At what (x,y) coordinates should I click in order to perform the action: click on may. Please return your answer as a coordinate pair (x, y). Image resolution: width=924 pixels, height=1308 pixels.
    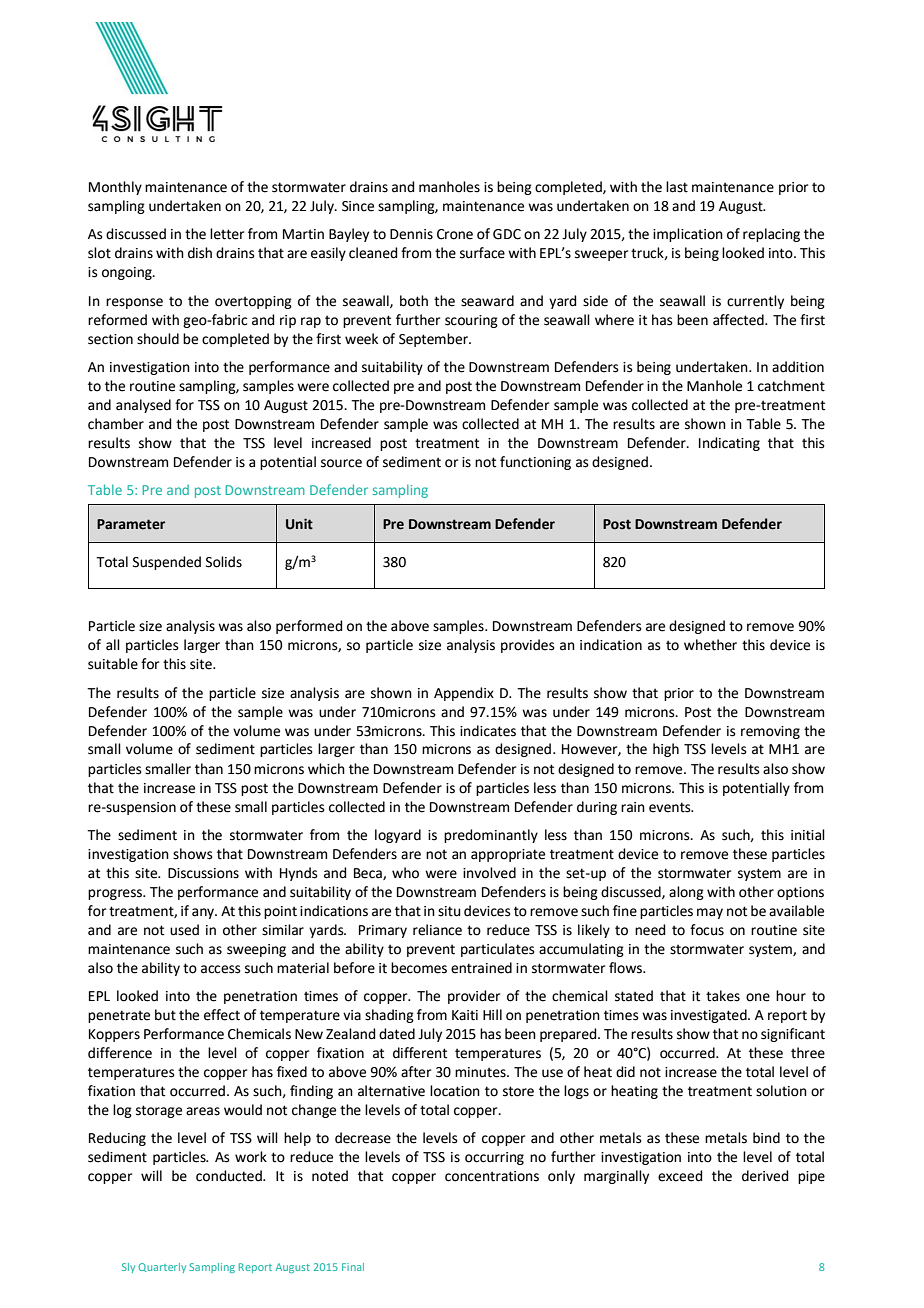
    Looking at the image, I should click on (710, 913).
